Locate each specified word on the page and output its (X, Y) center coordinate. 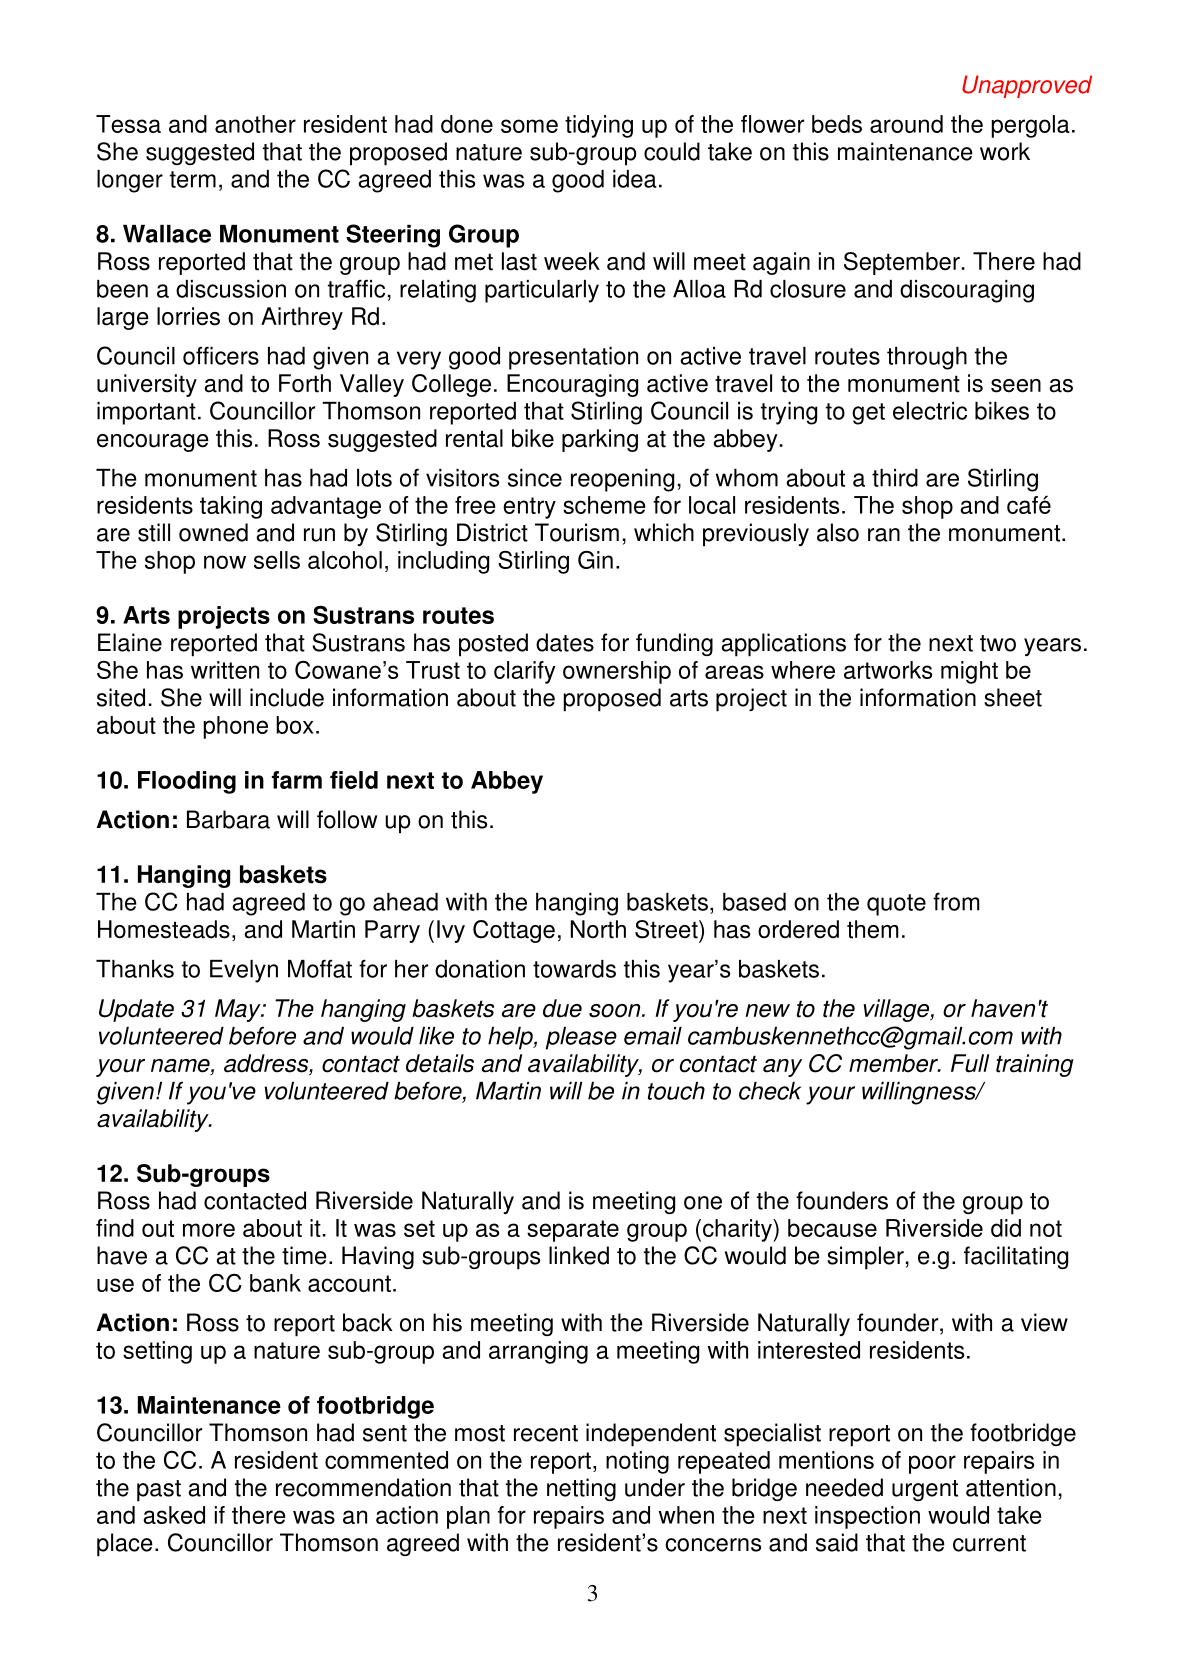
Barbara (228, 819)
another (255, 124)
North (598, 929)
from (956, 901)
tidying (599, 126)
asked (174, 1515)
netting (581, 1489)
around (906, 124)
